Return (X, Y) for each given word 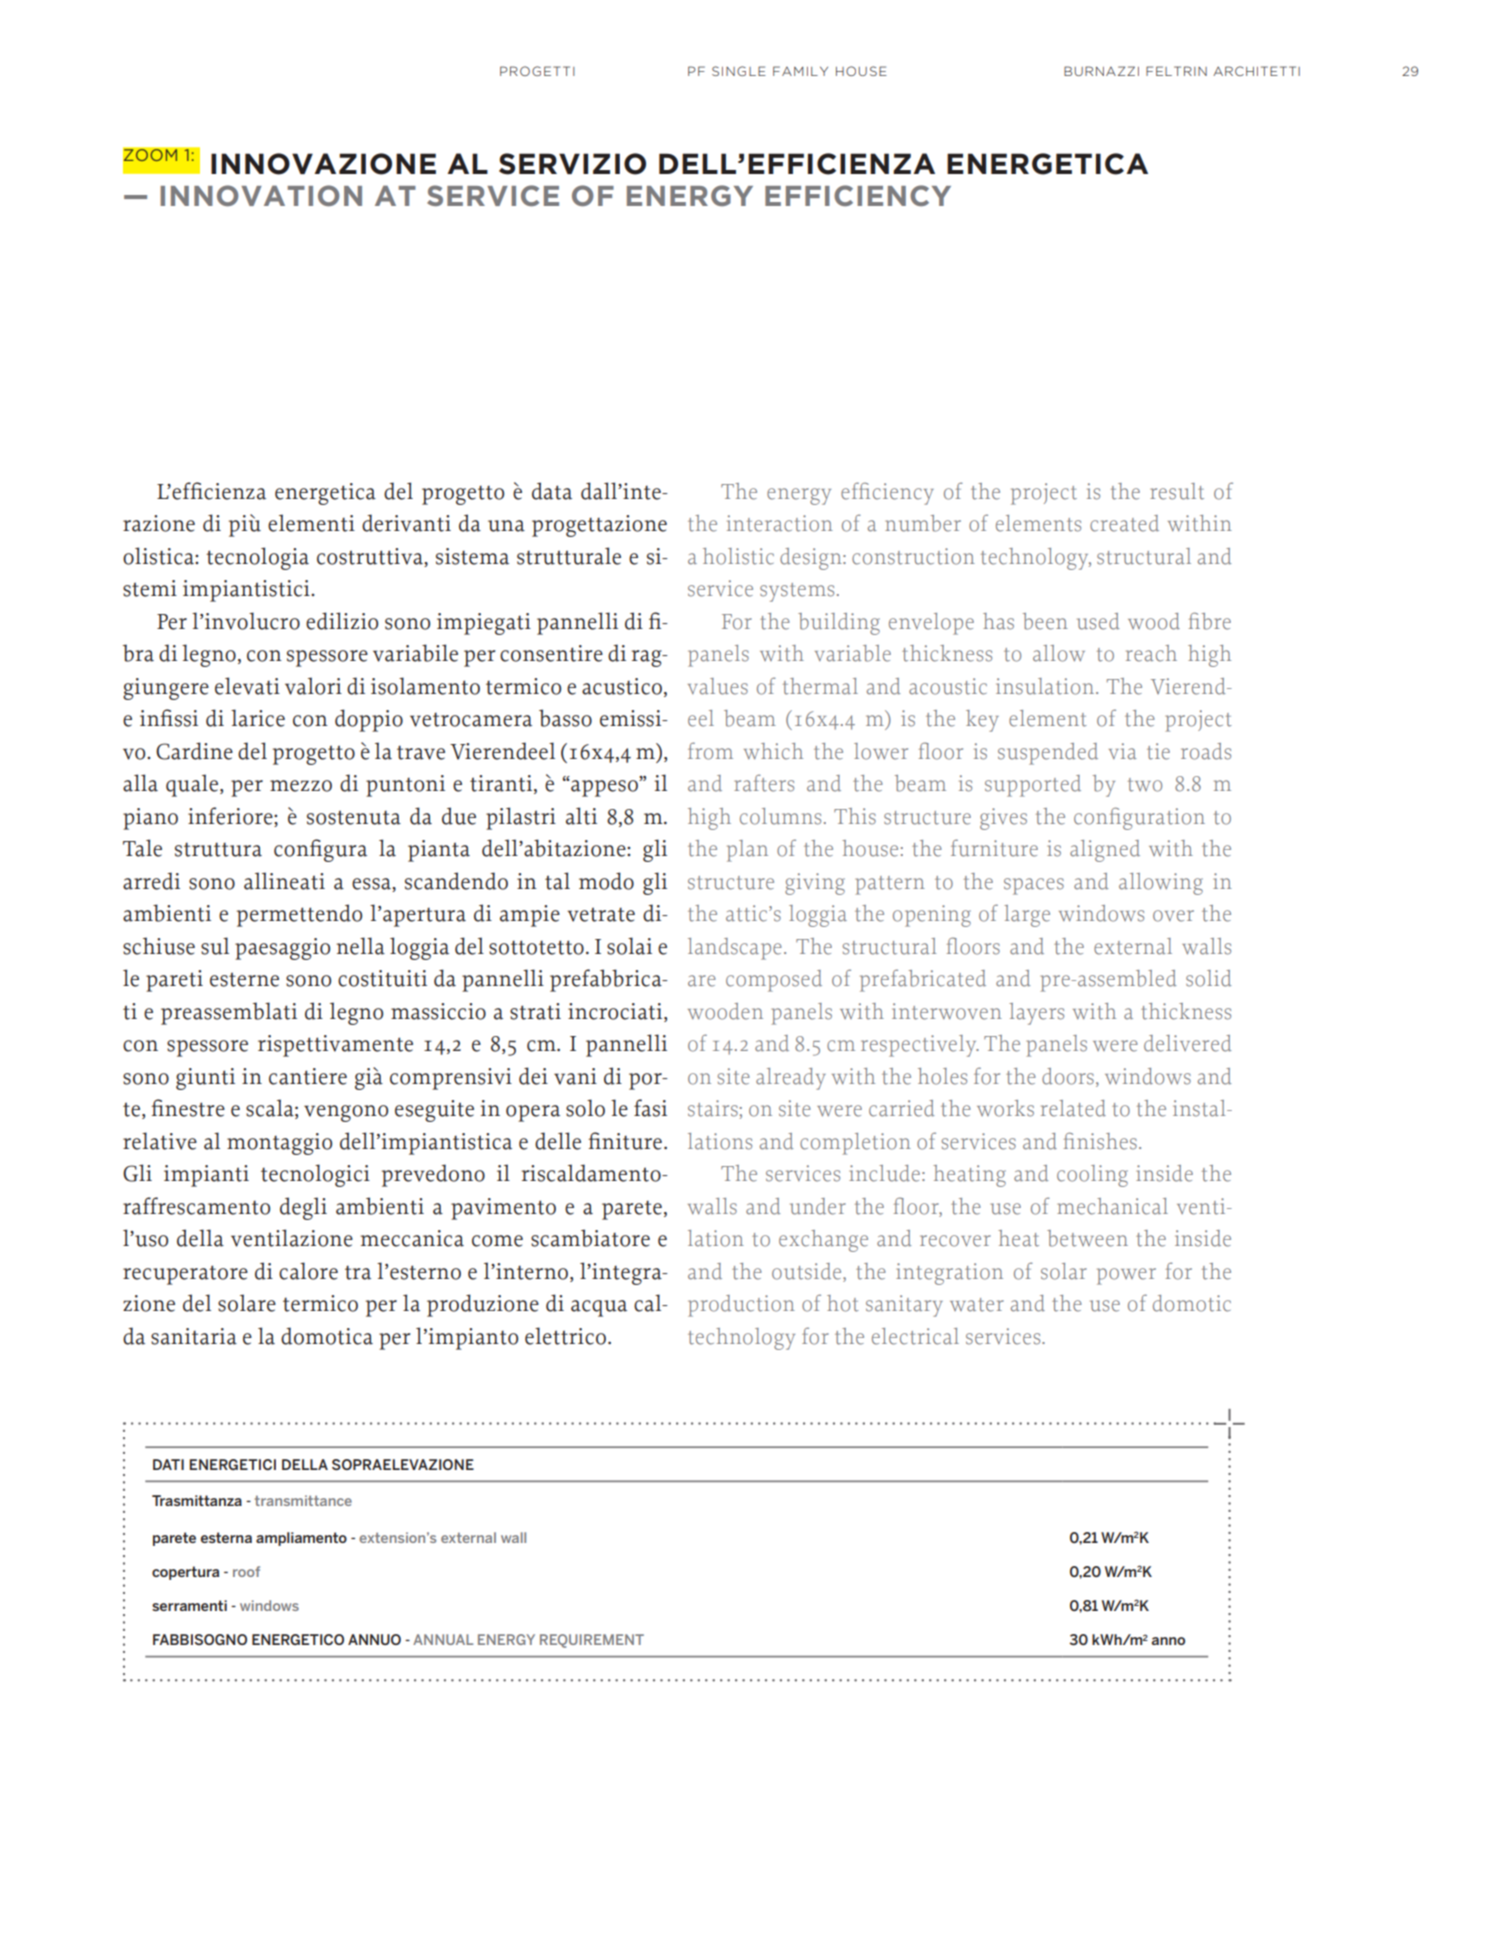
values (718, 686)
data (552, 491)
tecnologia (257, 558)
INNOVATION (261, 195)
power (1126, 1276)
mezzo (301, 786)
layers (1036, 1014)
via (1123, 751)
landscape (735, 949)
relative (160, 1141)
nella (361, 946)
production (741, 1306)
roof (246, 1571)
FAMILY (800, 71)
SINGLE (739, 71)
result (1177, 491)
